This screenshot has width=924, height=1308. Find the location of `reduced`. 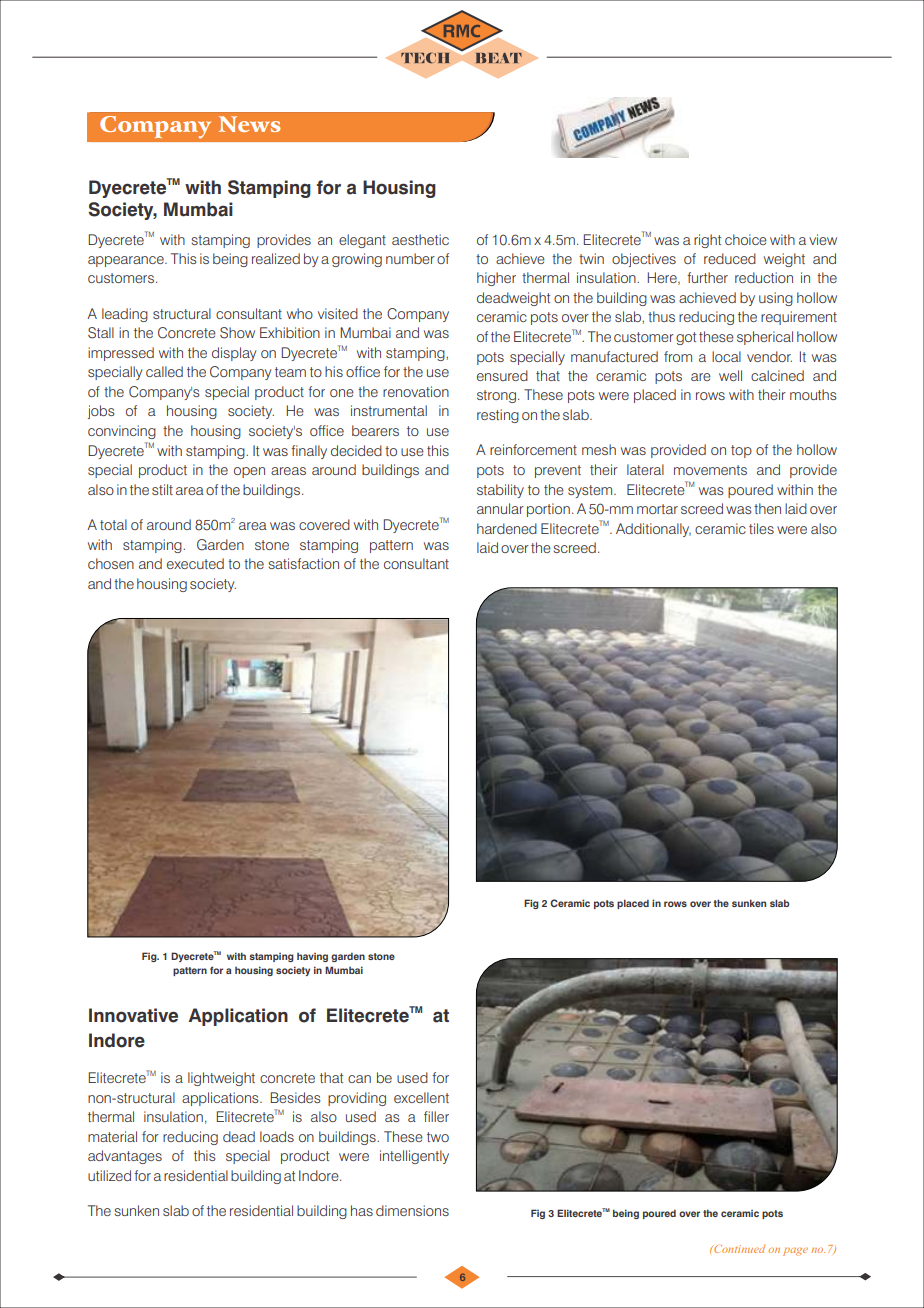

reduced is located at coordinates (730, 258).
